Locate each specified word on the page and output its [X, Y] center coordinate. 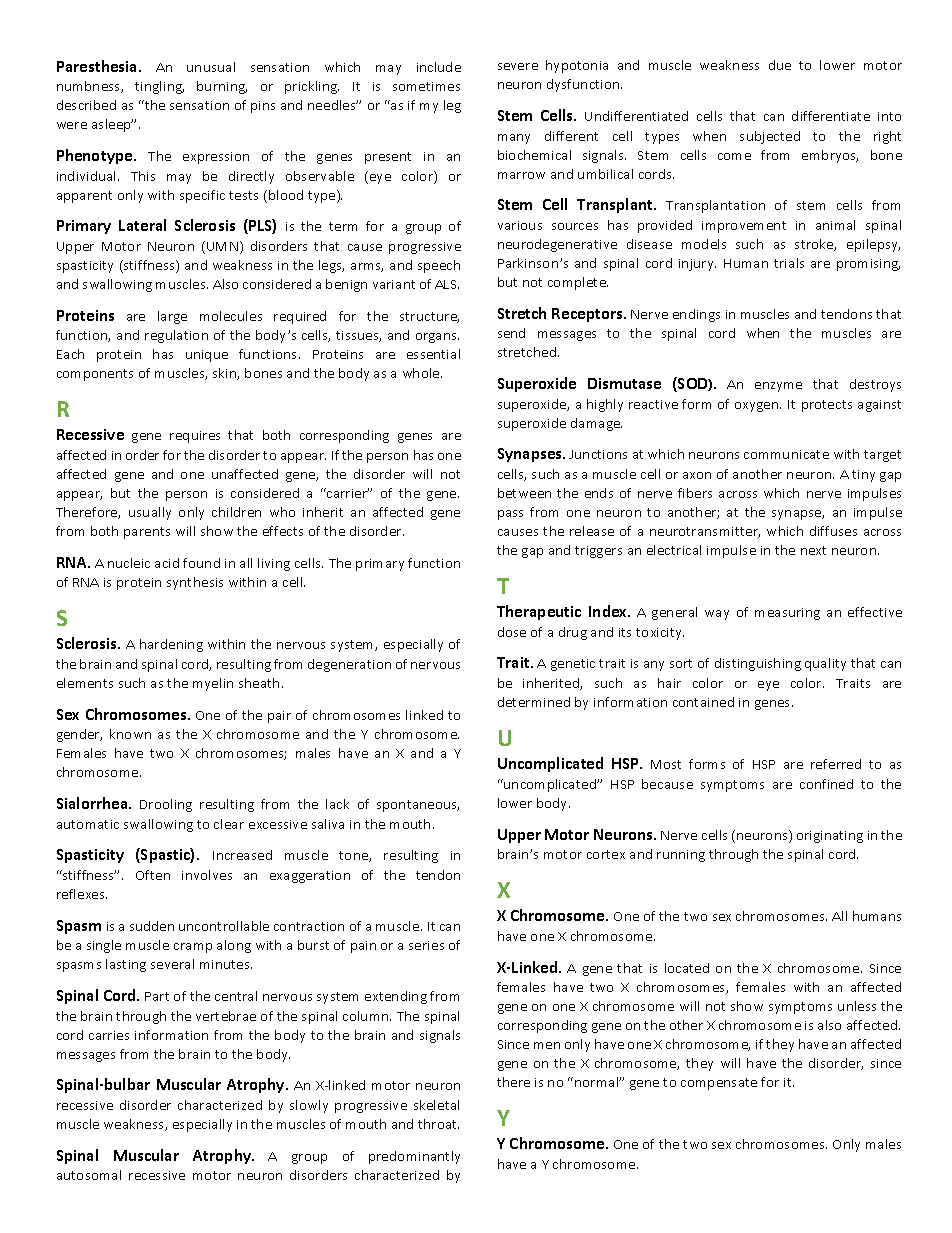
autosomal [89, 1175]
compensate [719, 1084]
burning [222, 87]
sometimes [426, 86]
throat [438, 1124]
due [780, 65]
